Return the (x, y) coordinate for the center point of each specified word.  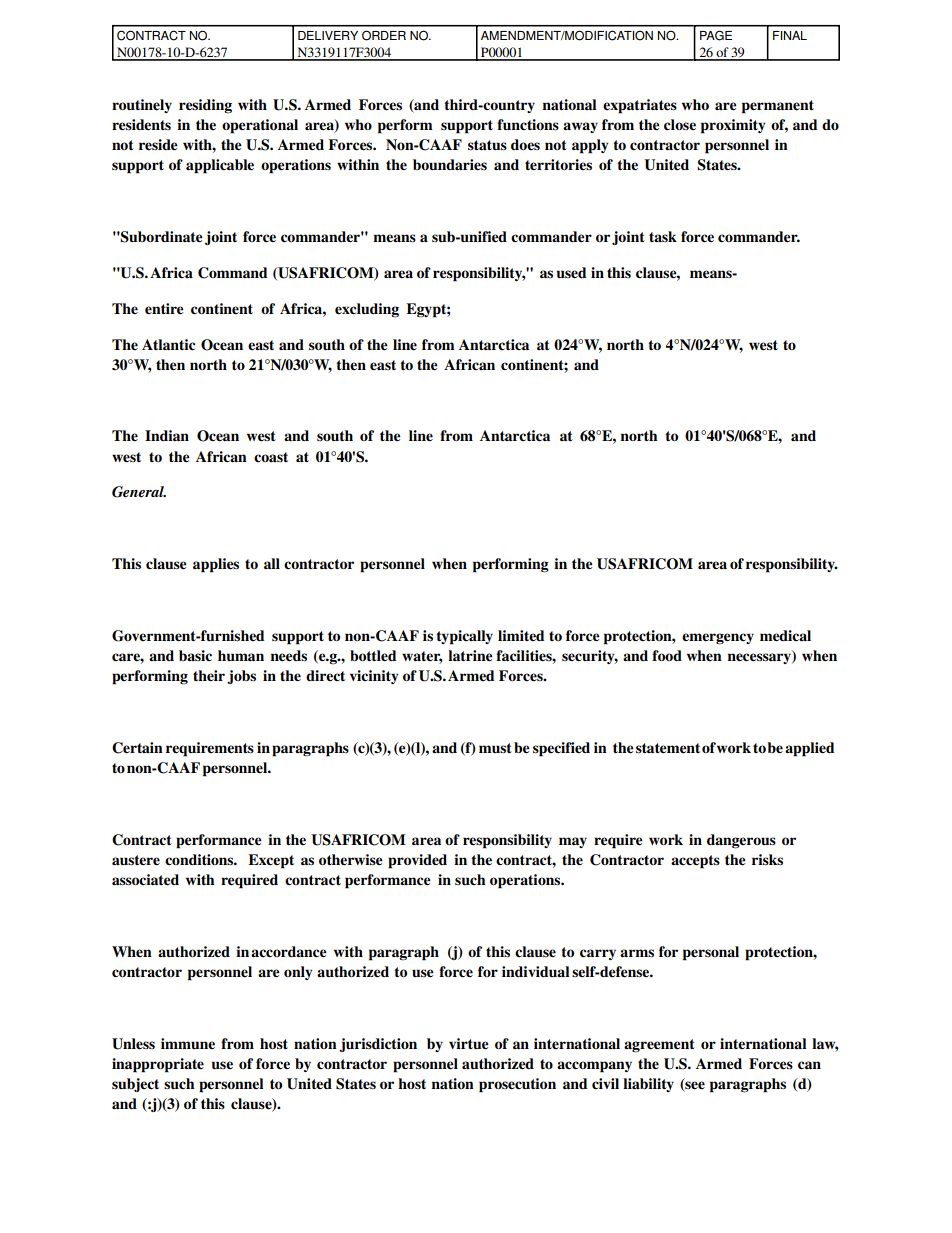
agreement (659, 1046)
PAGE (716, 35)
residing (205, 106)
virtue (469, 1044)
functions (528, 124)
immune (188, 1043)
